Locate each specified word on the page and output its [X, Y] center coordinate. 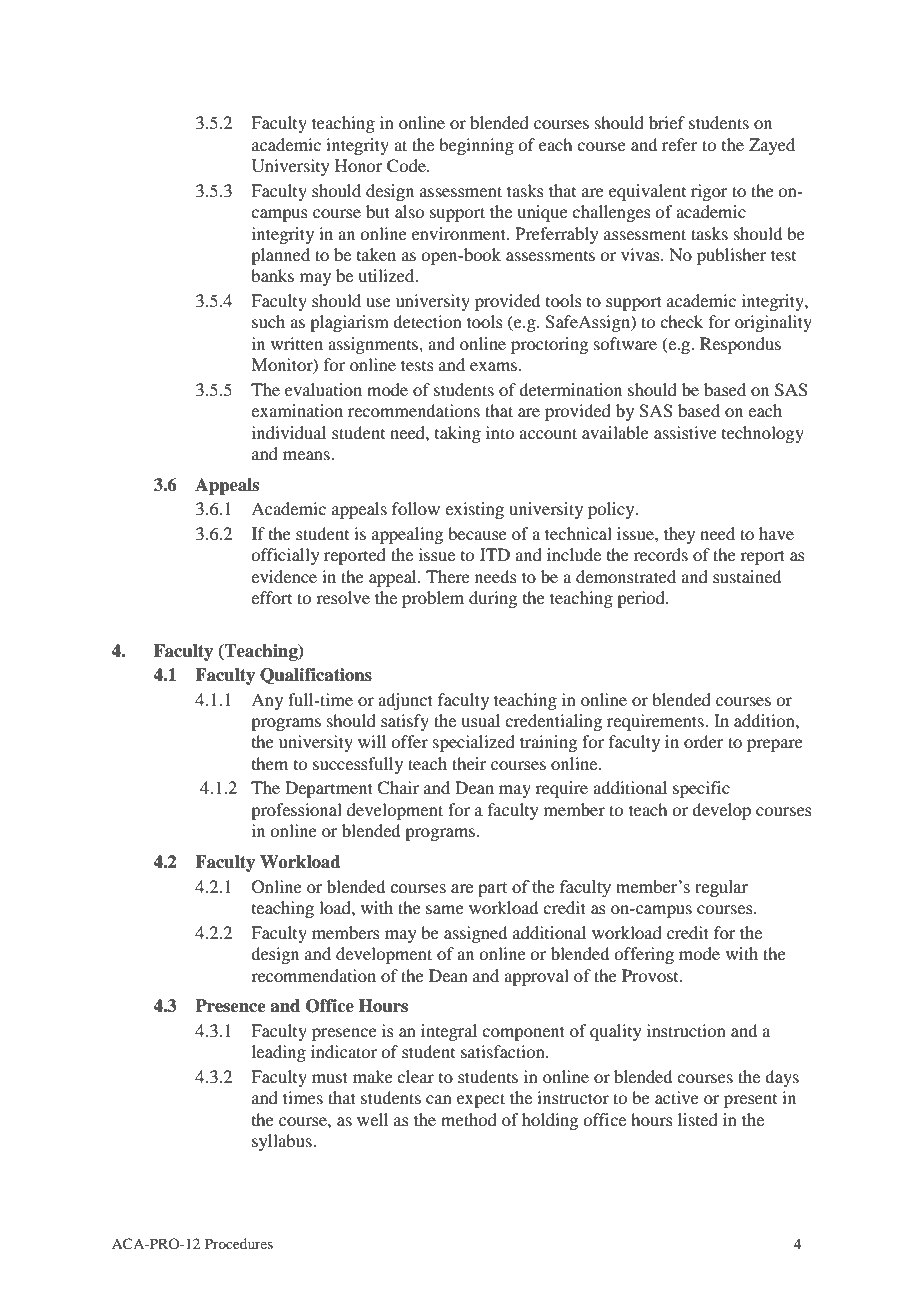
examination [297, 410]
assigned [475, 934]
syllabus [283, 1142]
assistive [685, 432]
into [500, 432]
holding [550, 1121]
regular [721, 888]
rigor [709, 192]
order [704, 741]
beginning [476, 146]
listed [698, 1119]
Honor [359, 165]
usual [480, 720]
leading [279, 1053]
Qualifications [316, 676]
